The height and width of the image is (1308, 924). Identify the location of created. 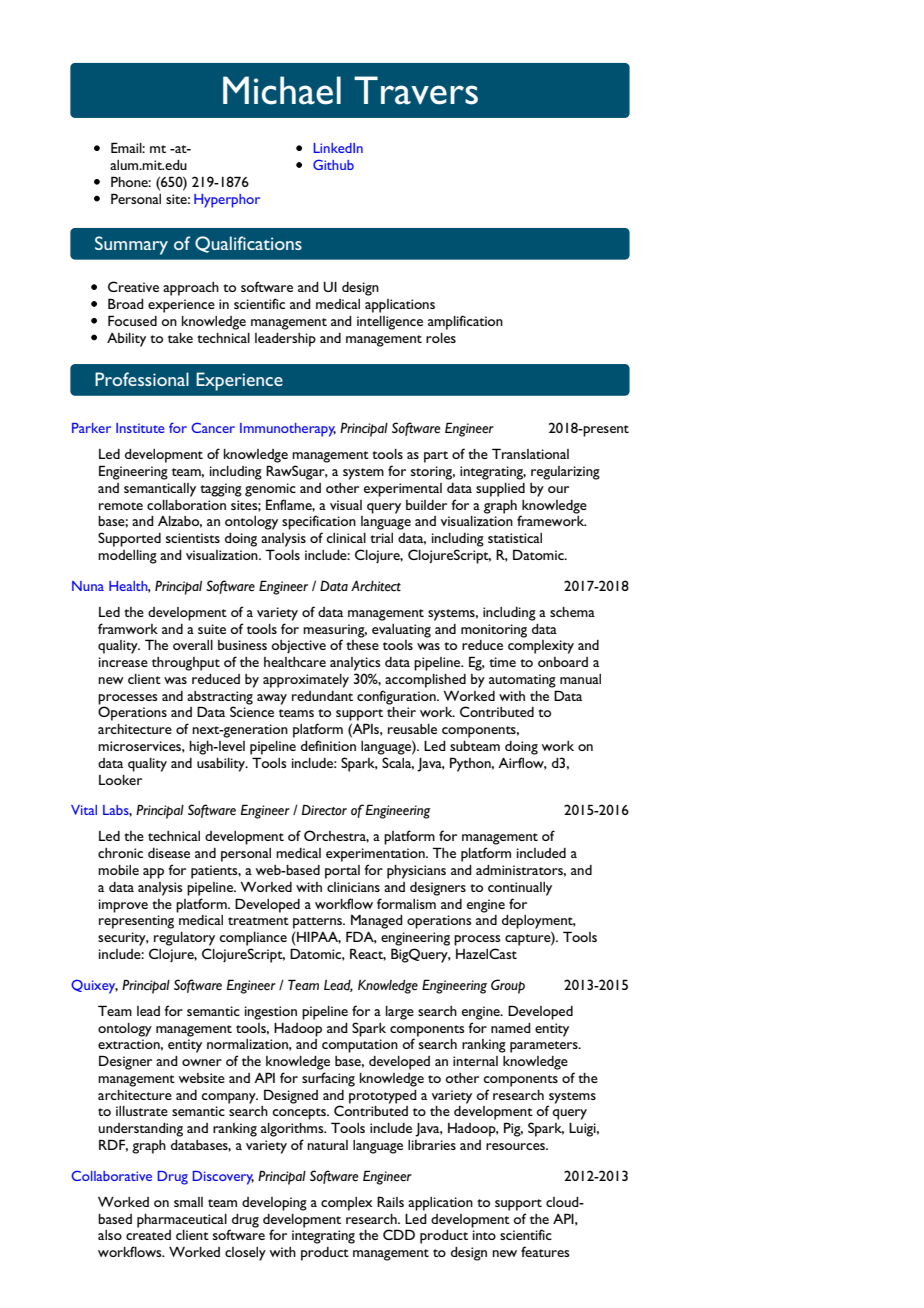
(148, 1235).
